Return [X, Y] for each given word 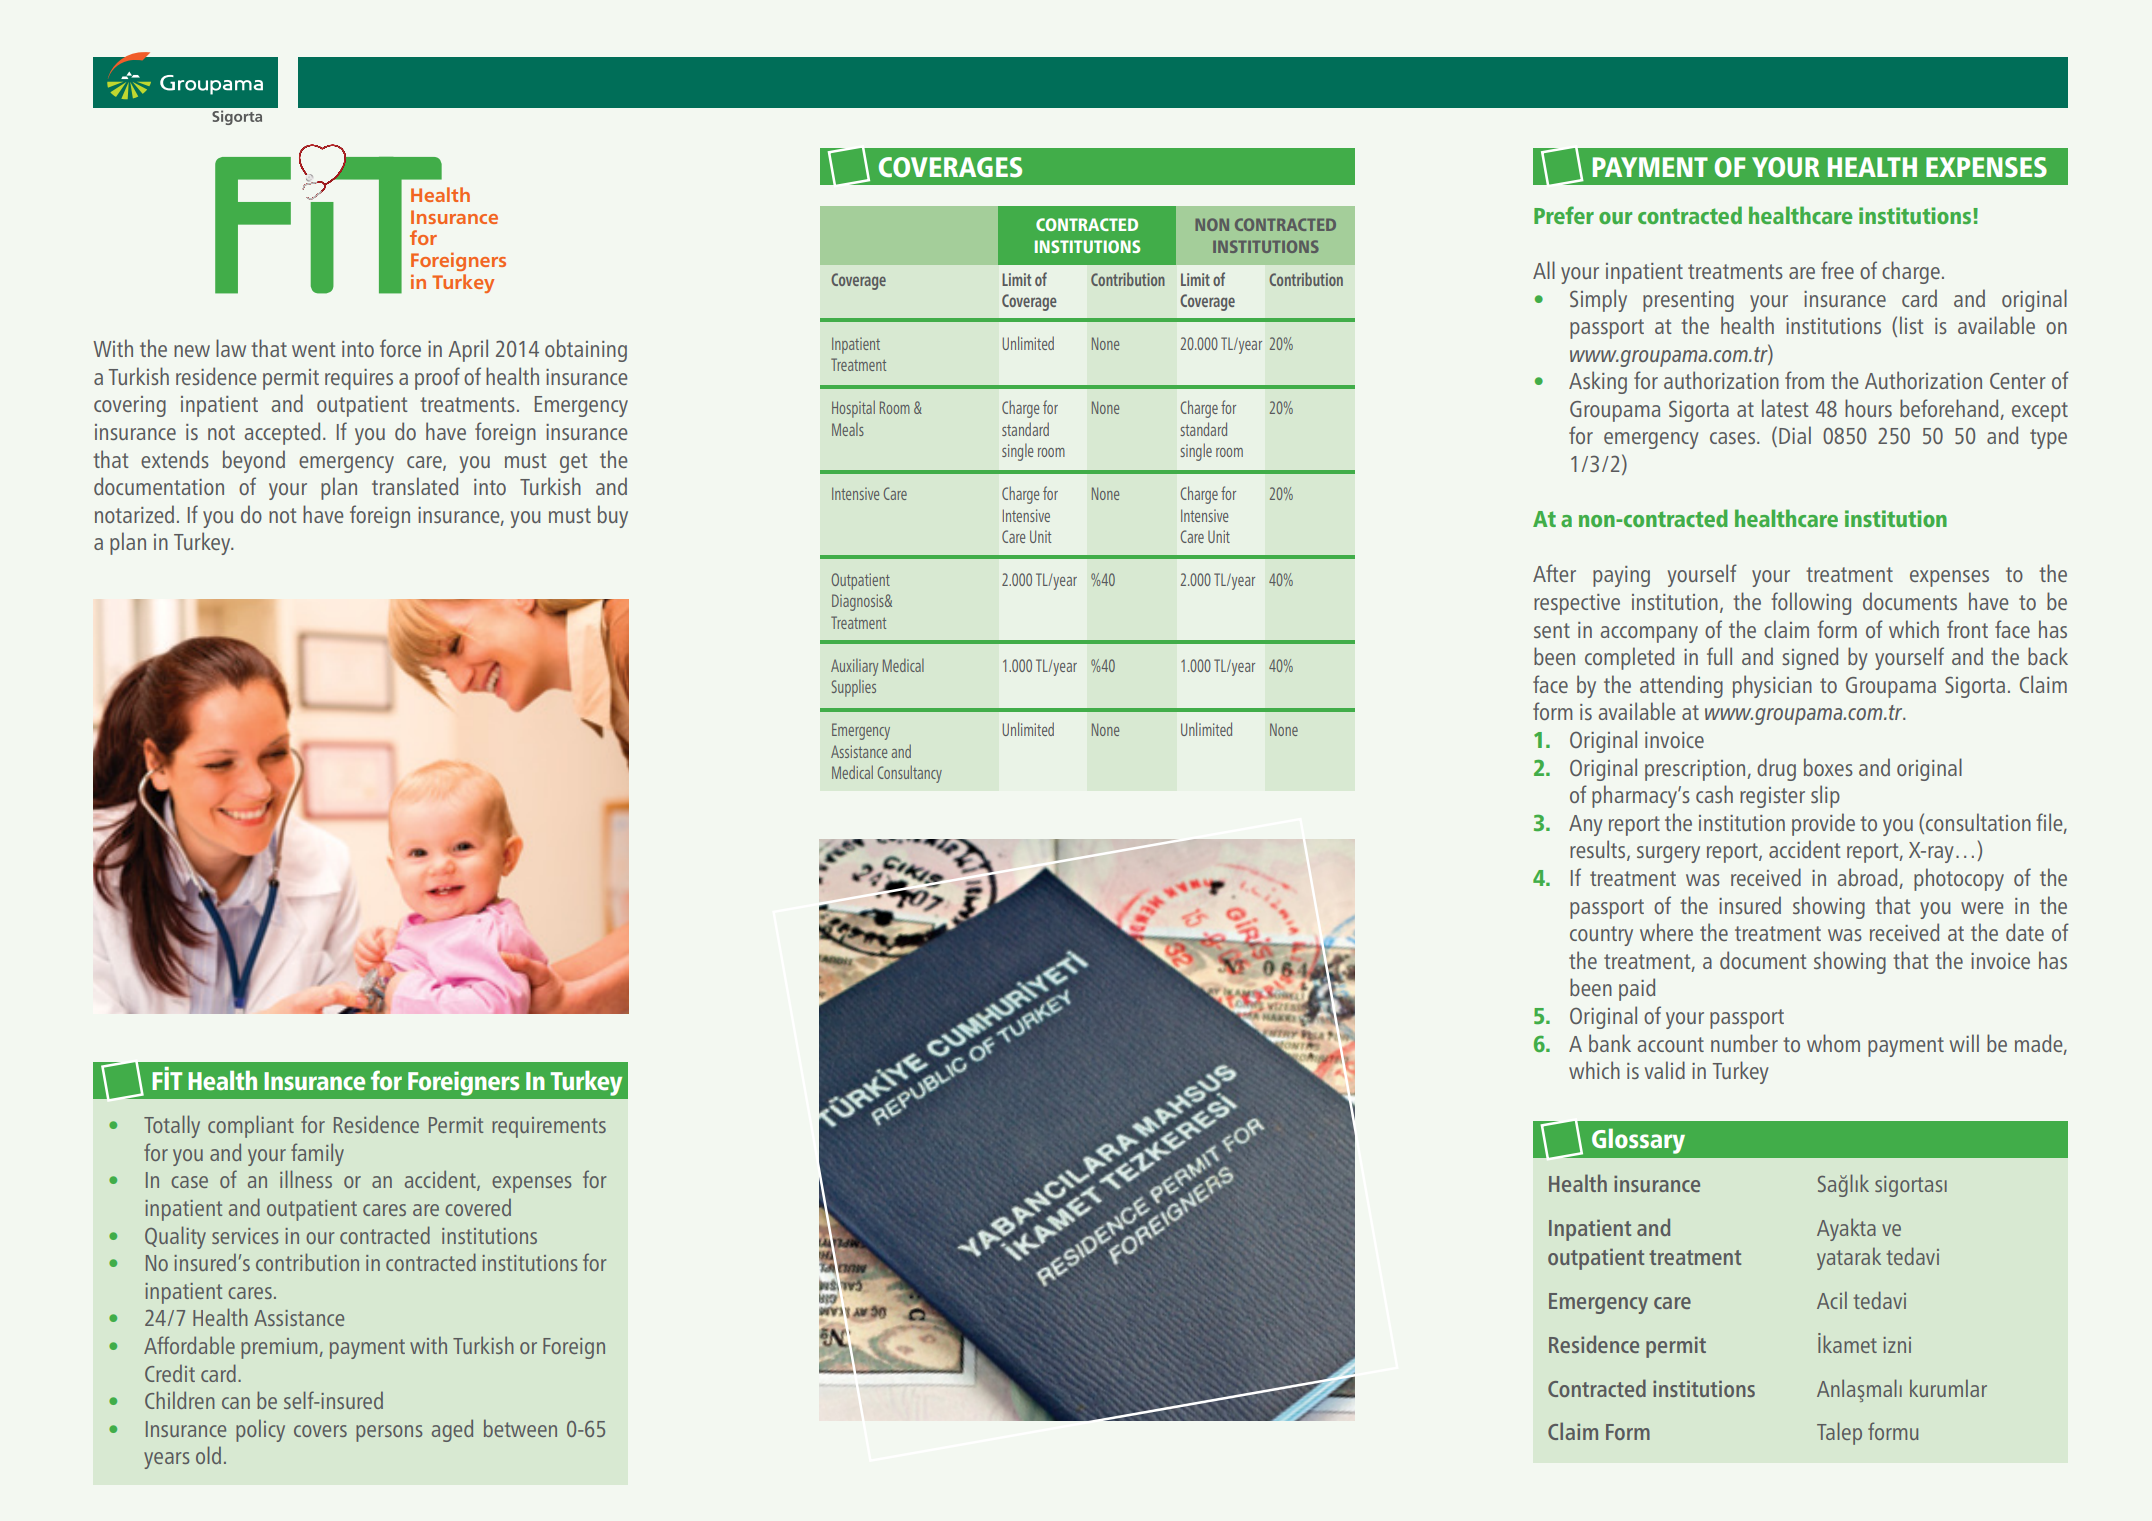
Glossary [1638, 1141]
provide [1823, 824]
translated [415, 486]
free [1837, 270]
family [317, 1154]
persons [389, 1433]
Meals [848, 429]
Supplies [854, 688]
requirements [549, 1127]
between [520, 1428]
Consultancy [910, 774]
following [1811, 603]
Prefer [1564, 215]
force [400, 348]
